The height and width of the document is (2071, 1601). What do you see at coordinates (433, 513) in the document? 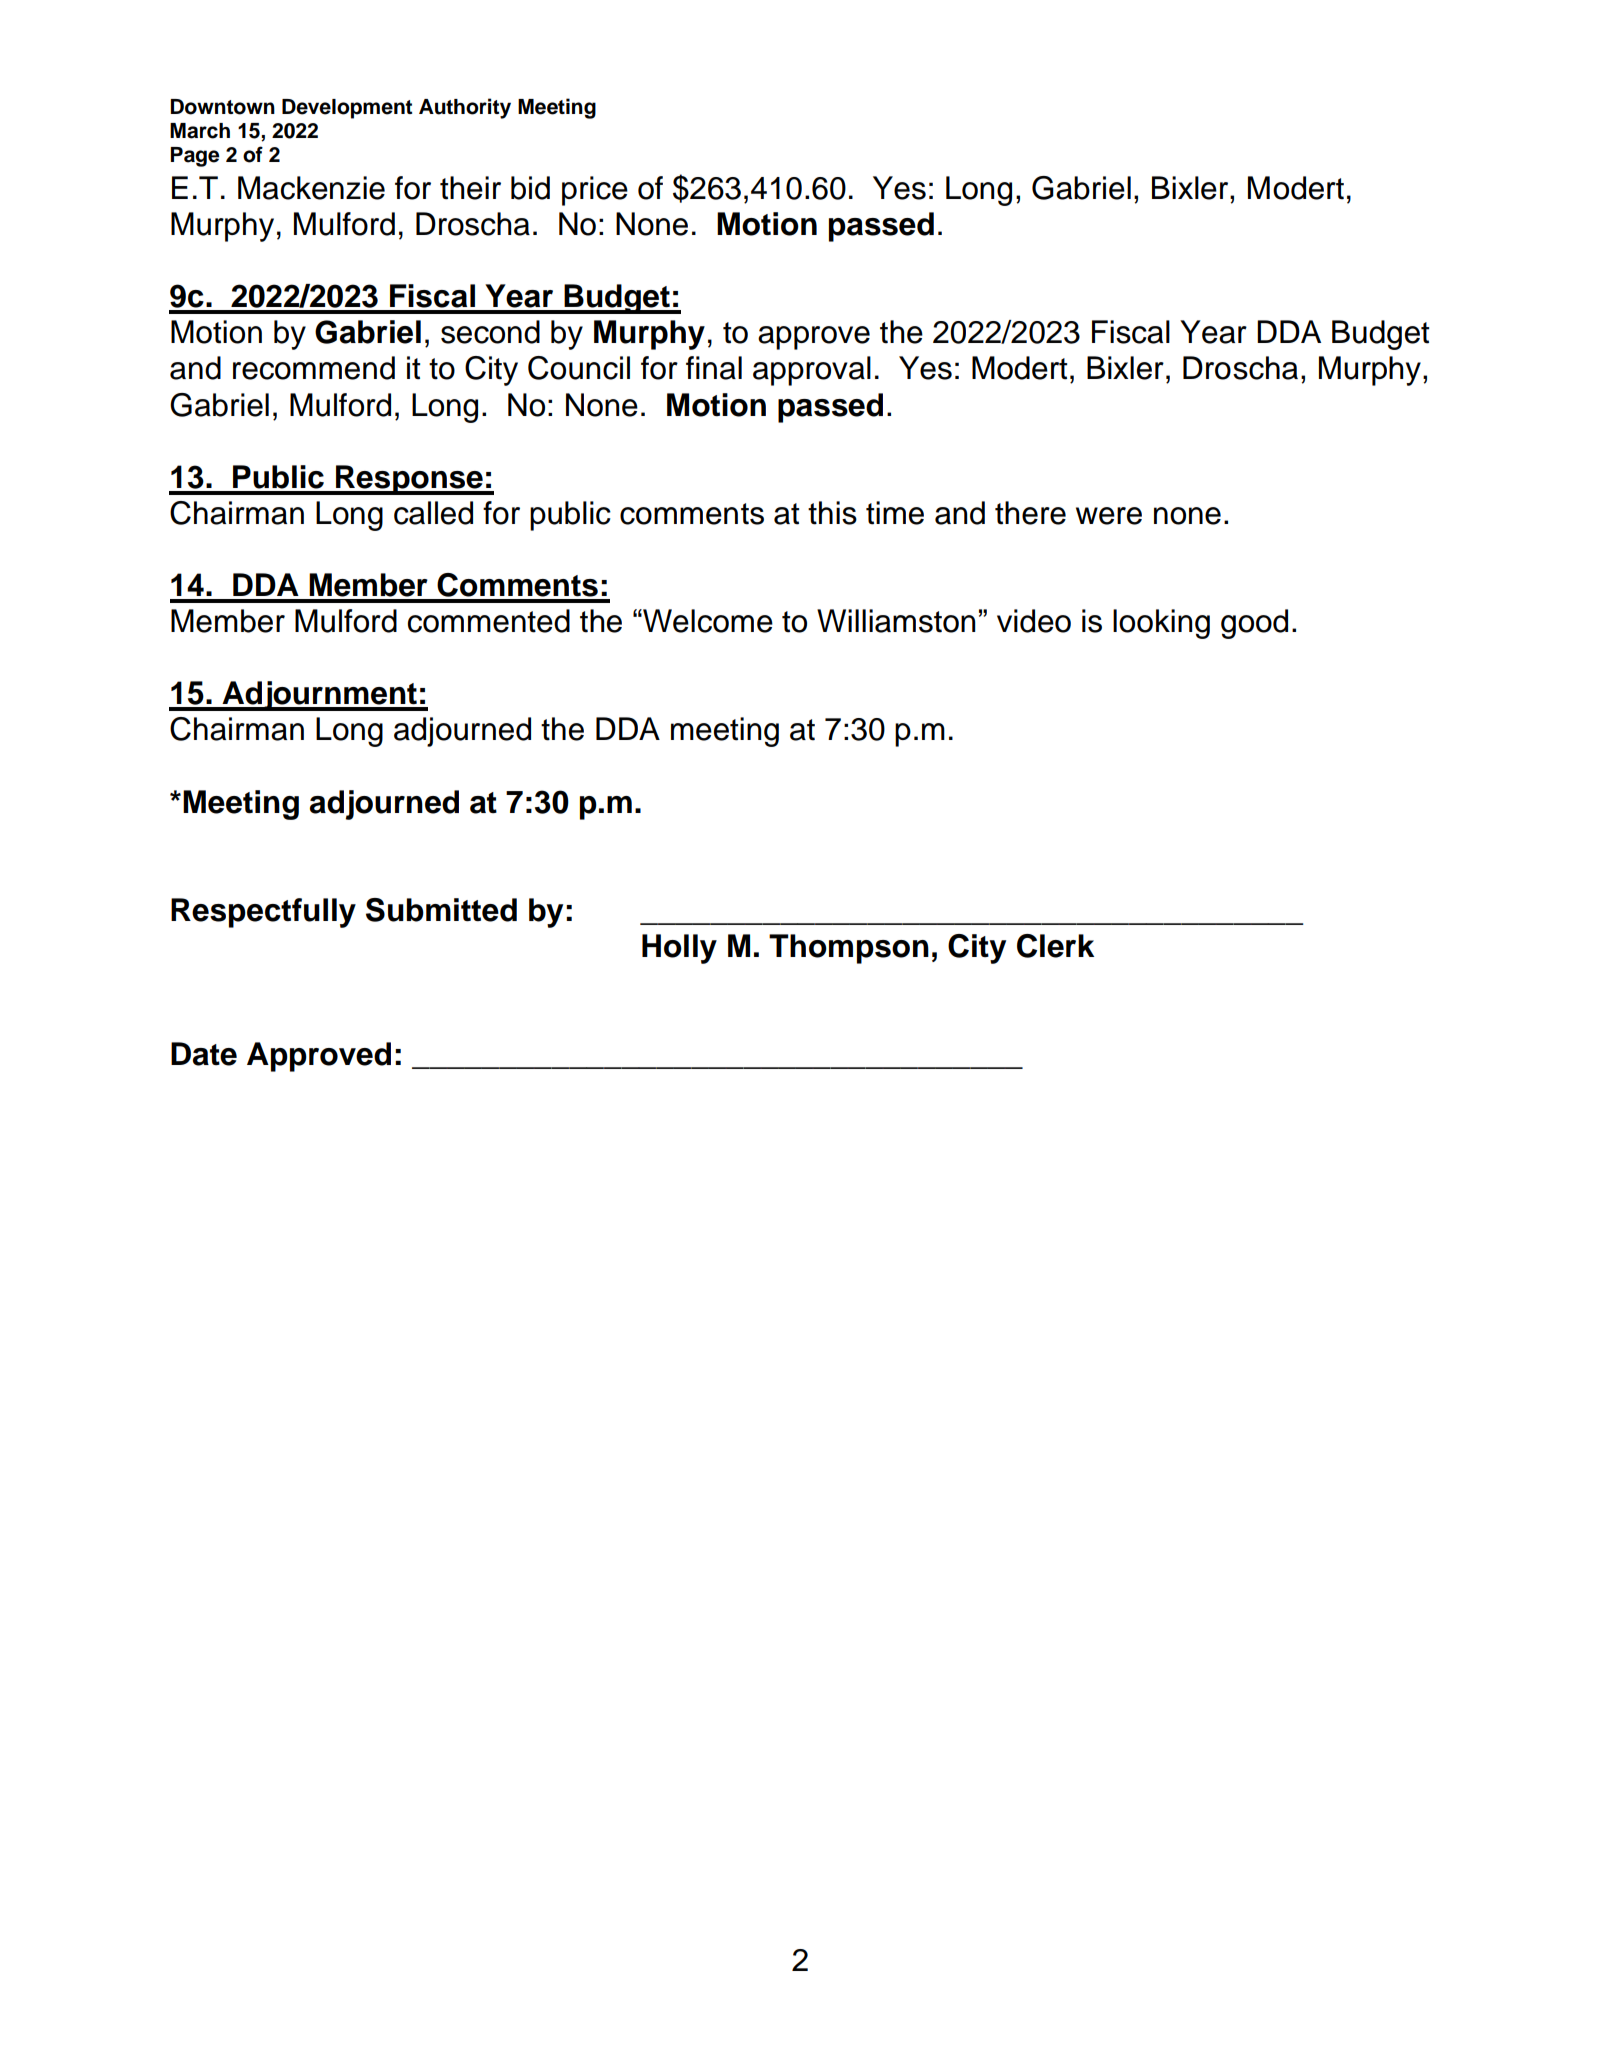
I see `called` at bounding box center [433, 513].
